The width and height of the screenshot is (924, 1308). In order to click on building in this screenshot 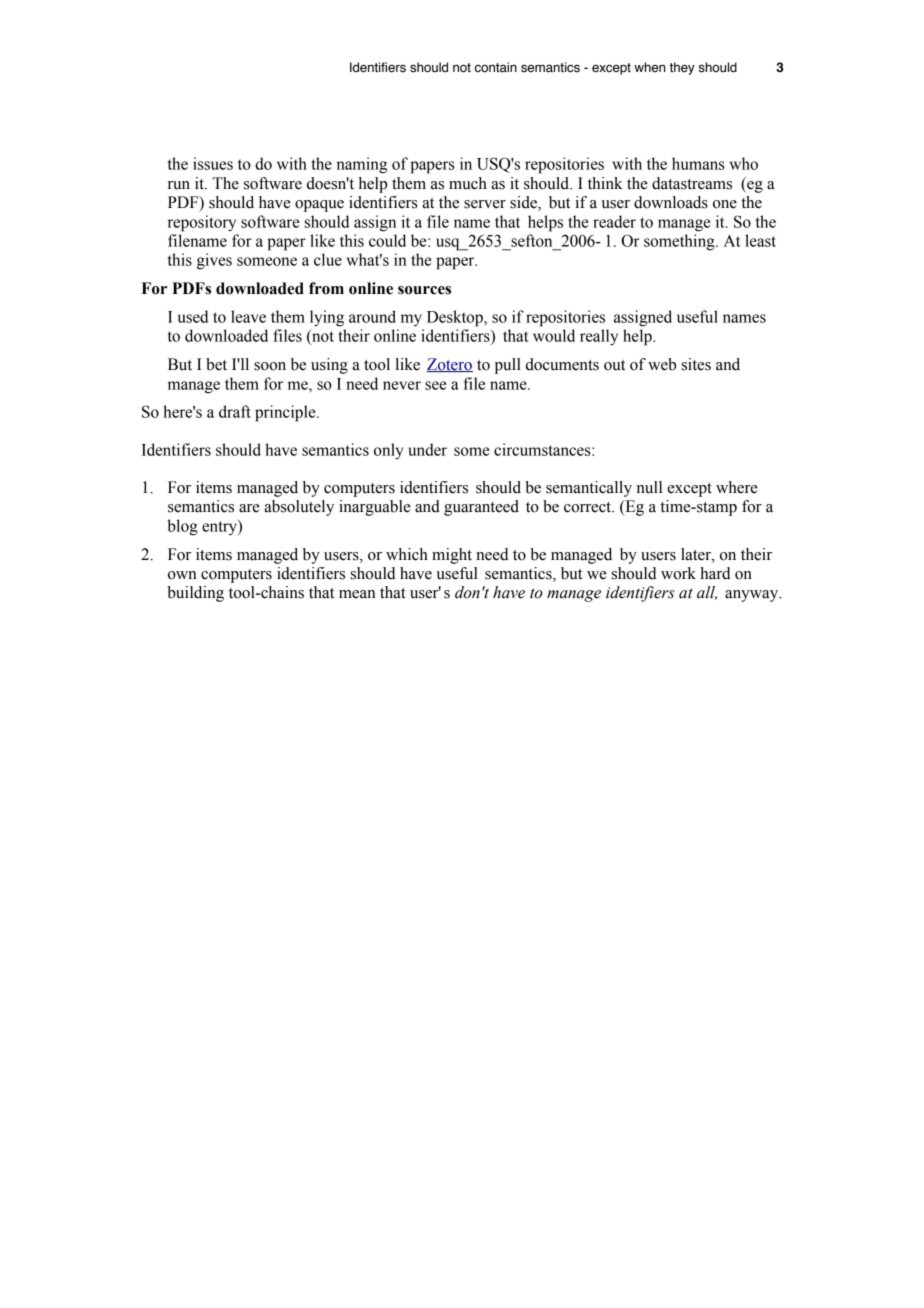, I will do `click(195, 594)`.
